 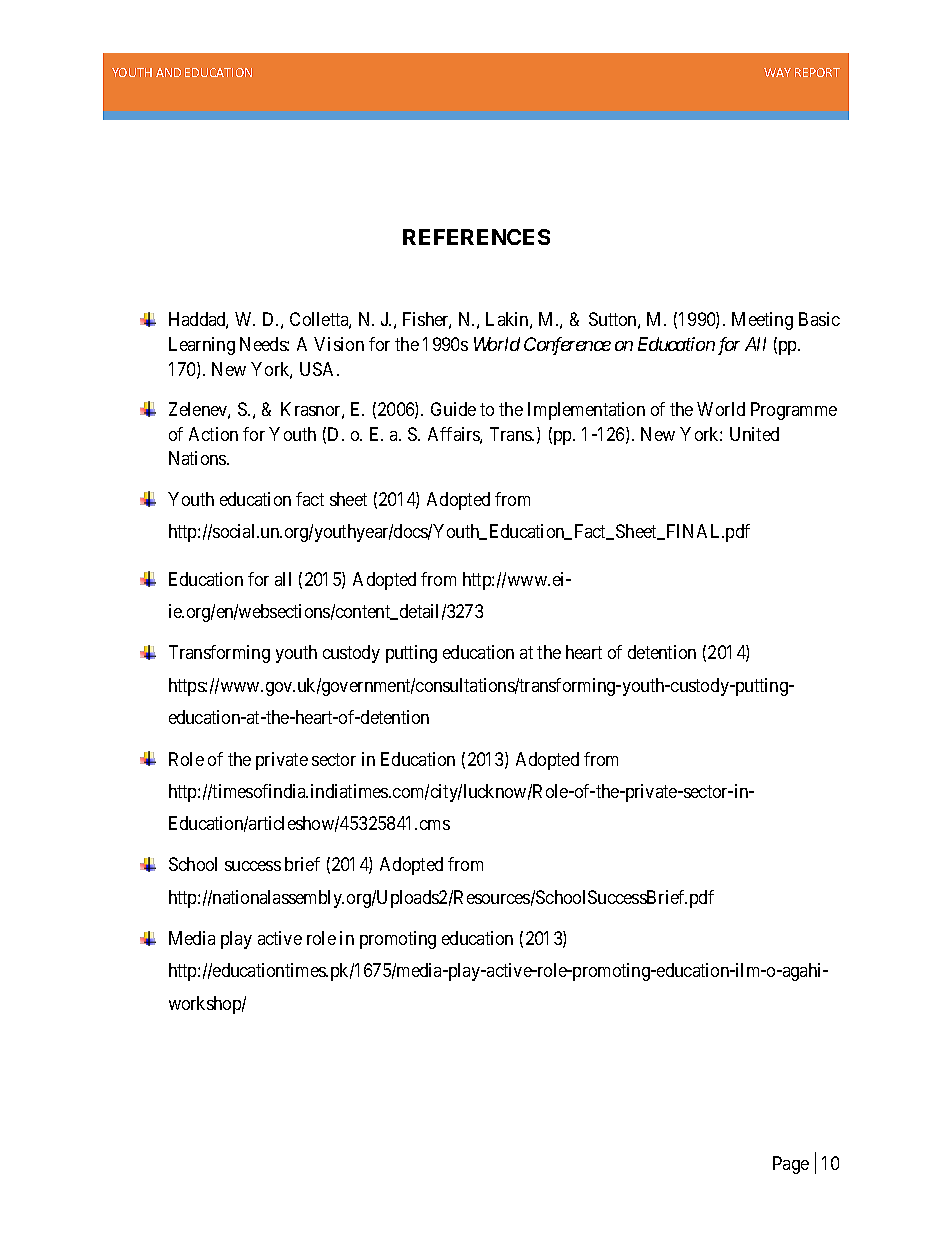 I want to click on REFERENCES, so click(x=476, y=237).
